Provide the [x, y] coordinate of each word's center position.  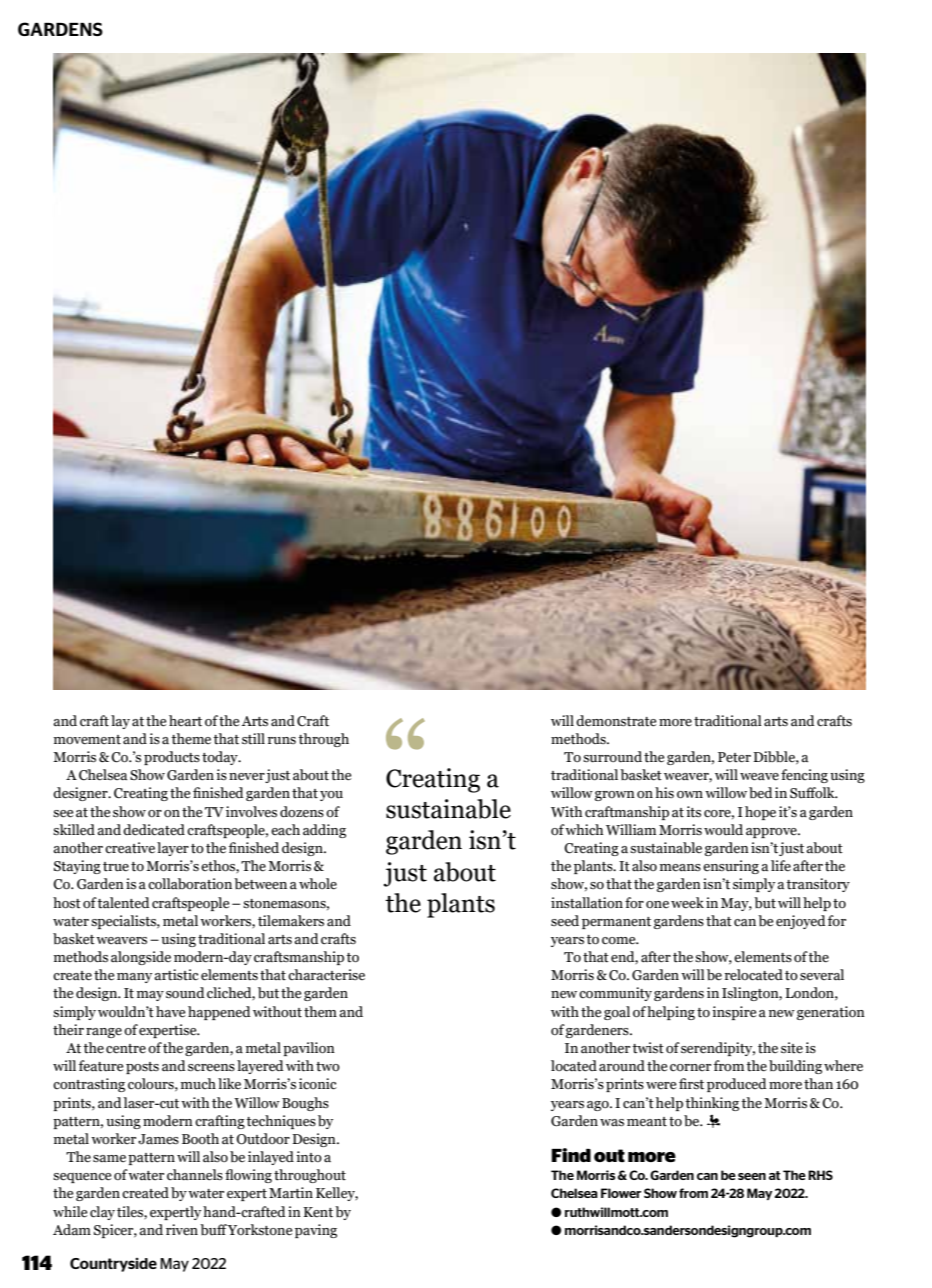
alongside [141, 958]
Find [571, 1155]
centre [126, 1049]
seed [565, 920]
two [328, 1067]
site [792, 1048]
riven [182, 1230]
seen [752, 1176]
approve [772, 833]
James [158, 1139]
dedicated [154, 830]
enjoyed [801, 922]
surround [612, 757]
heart [185, 721]
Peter [734, 757]
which [584, 830]
